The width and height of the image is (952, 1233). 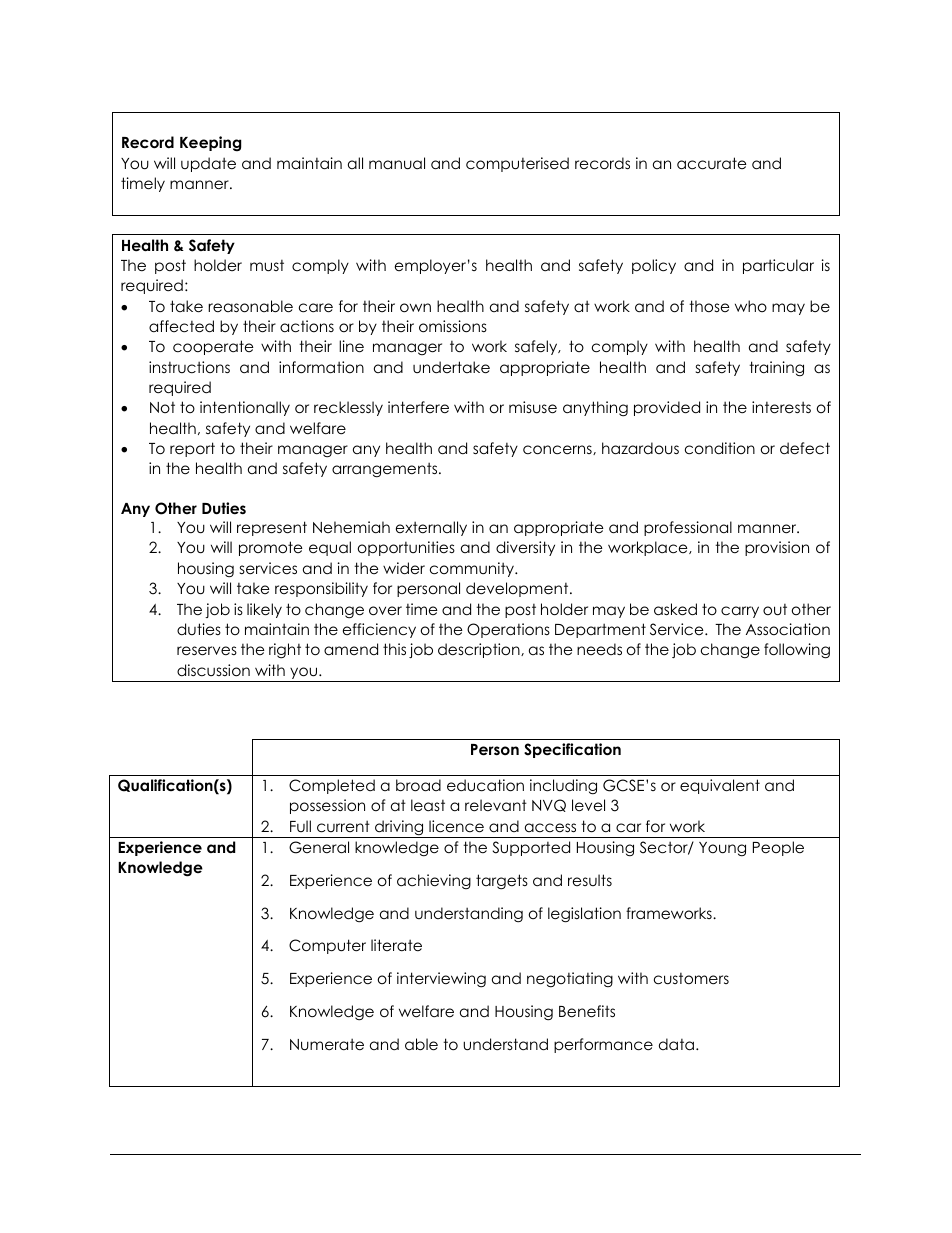 I want to click on manual, so click(x=397, y=163).
